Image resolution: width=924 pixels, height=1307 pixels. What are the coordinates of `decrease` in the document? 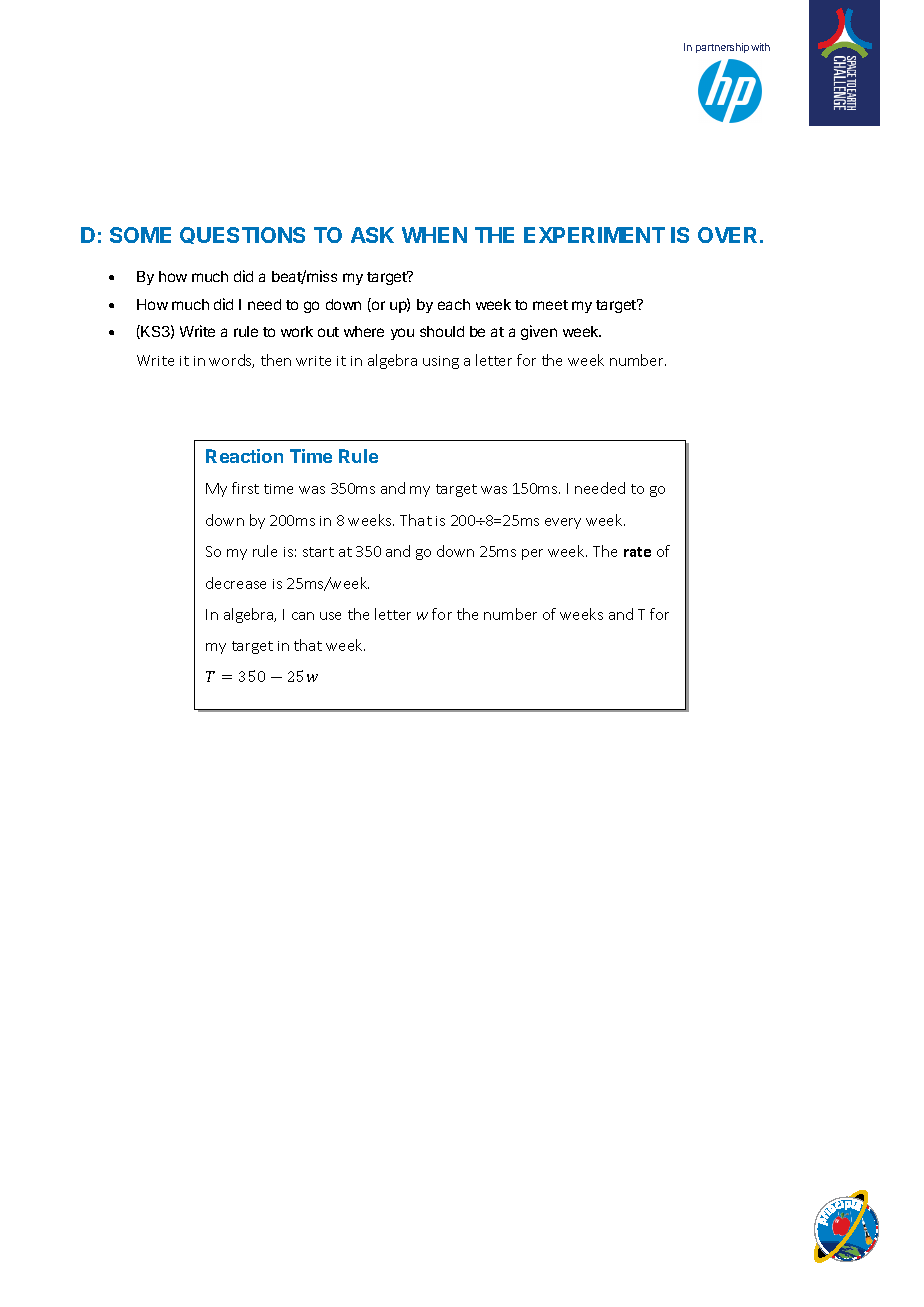 It's located at (236, 583).
